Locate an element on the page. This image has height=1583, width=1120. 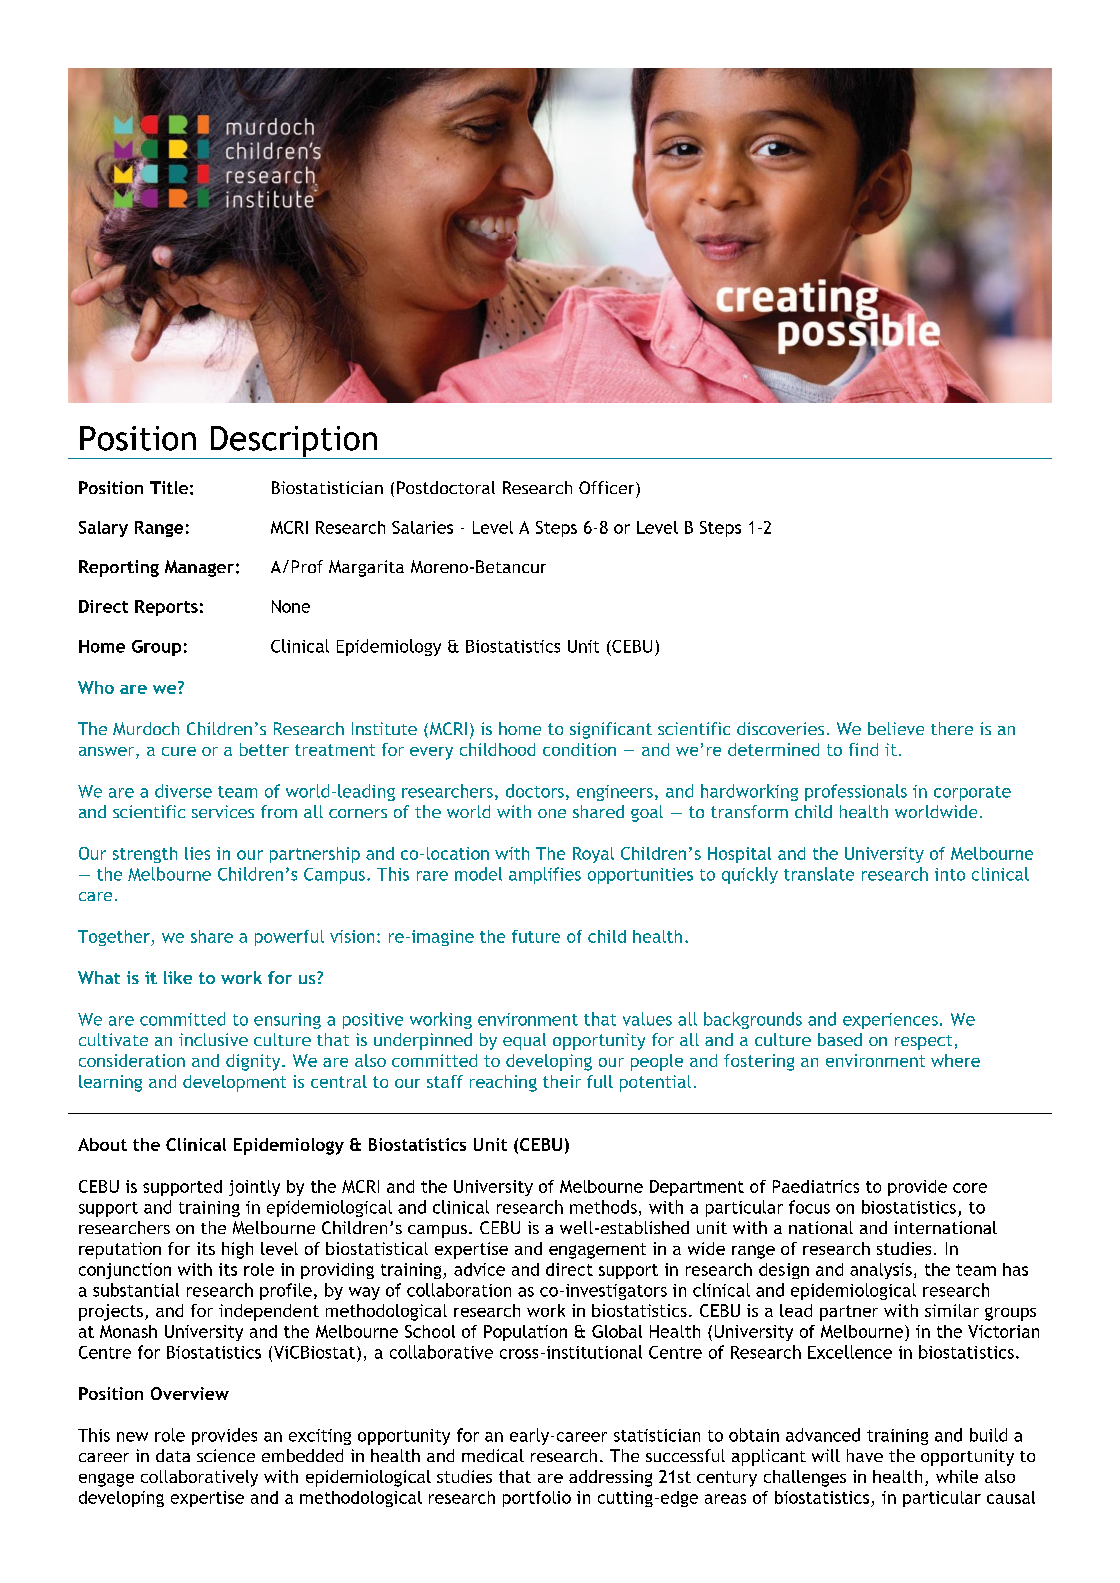
methods is located at coordinates (603, 1207).
